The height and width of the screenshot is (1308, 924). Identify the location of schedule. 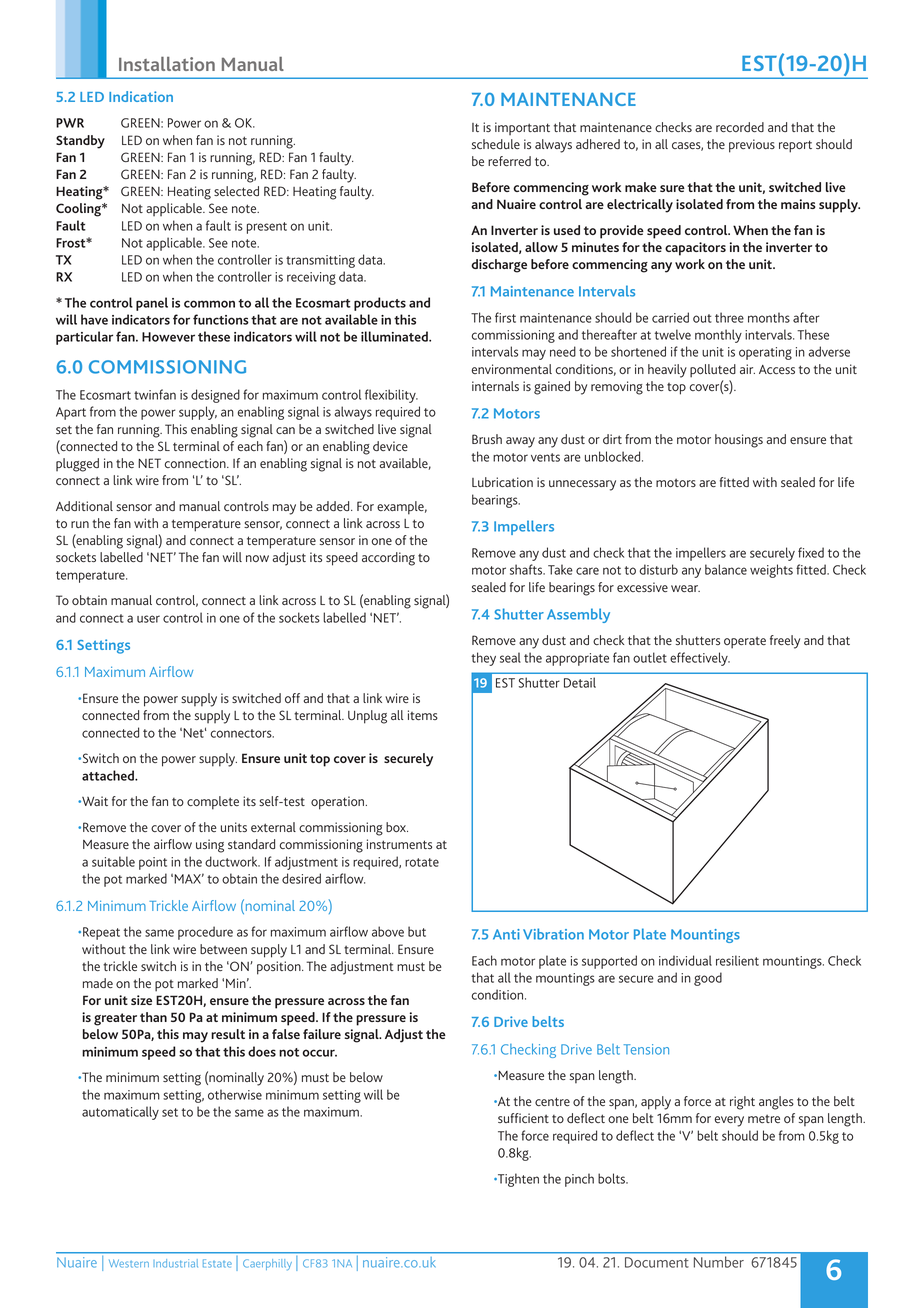
(496, 144).
